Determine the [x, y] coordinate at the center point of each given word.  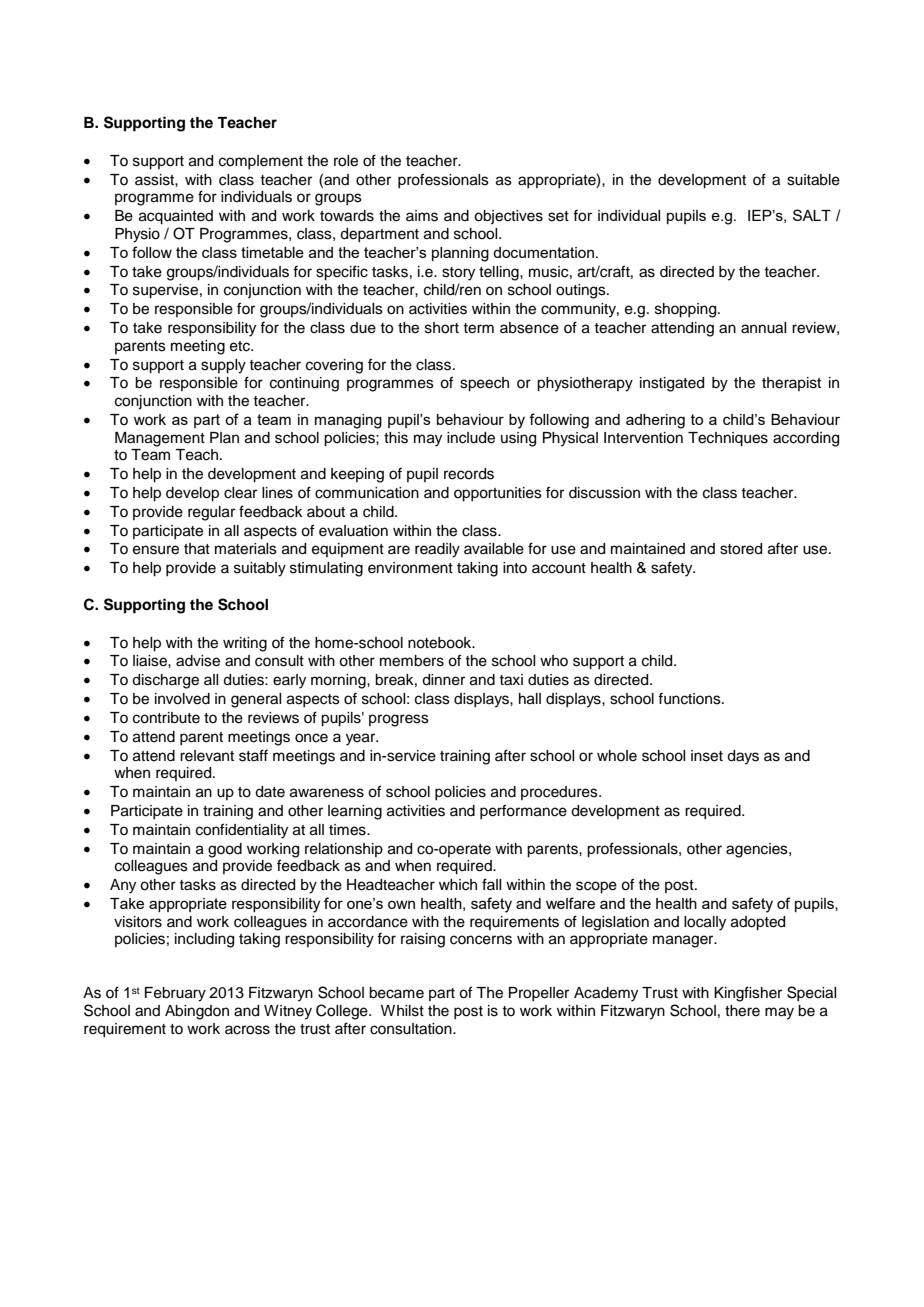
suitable [813, 180]
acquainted [176, 217]
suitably [260, 569]
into [515, 567]
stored [741, 549]
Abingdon [197, 1012]
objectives [508, 217]
